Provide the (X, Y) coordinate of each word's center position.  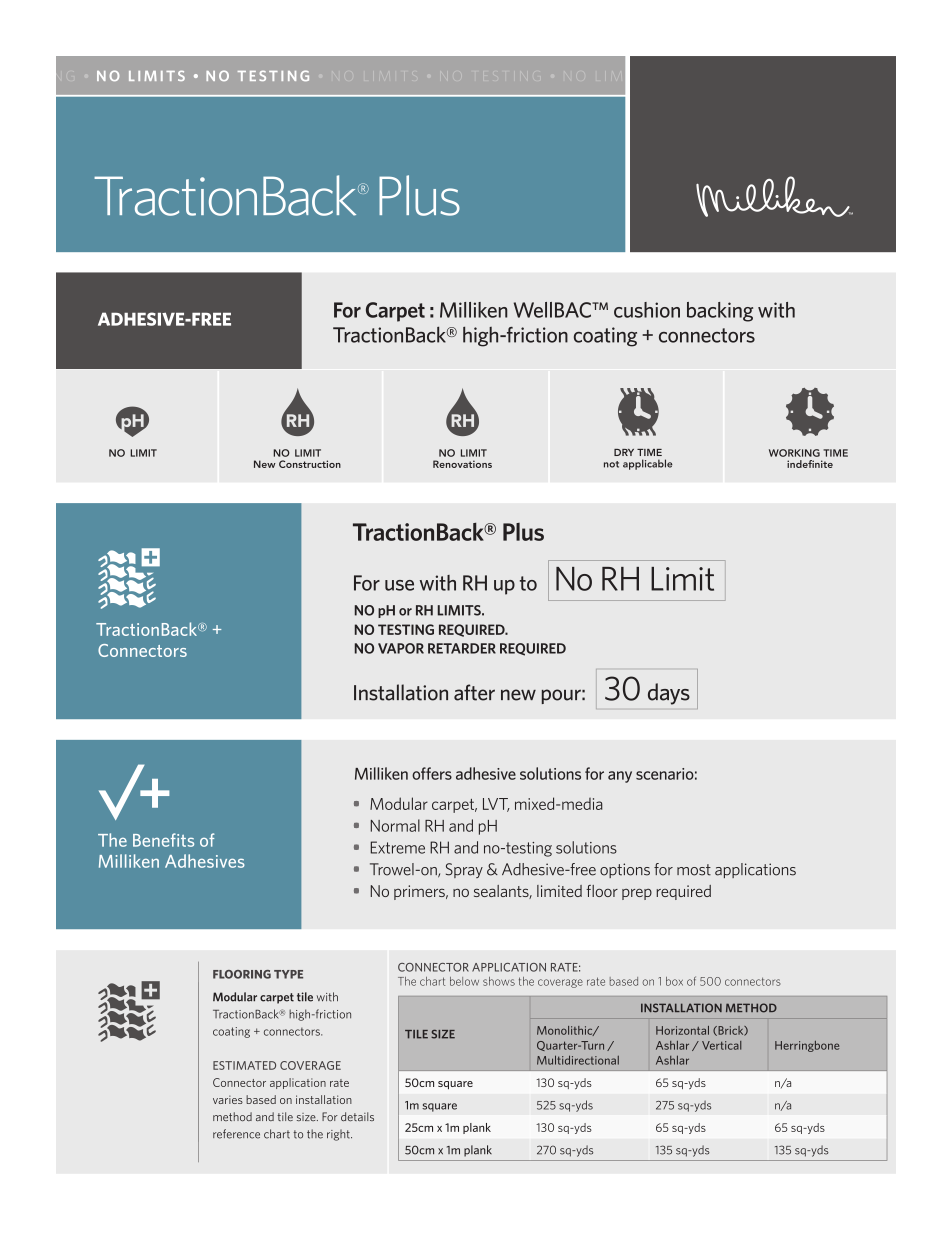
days (669, 694)
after (474, 692)
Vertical (722, 1045)
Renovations (462, 464)
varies (228, 1099)
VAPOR (401, 648)
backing (720, 312)
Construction (310, 464)
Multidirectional (578, 1060)
